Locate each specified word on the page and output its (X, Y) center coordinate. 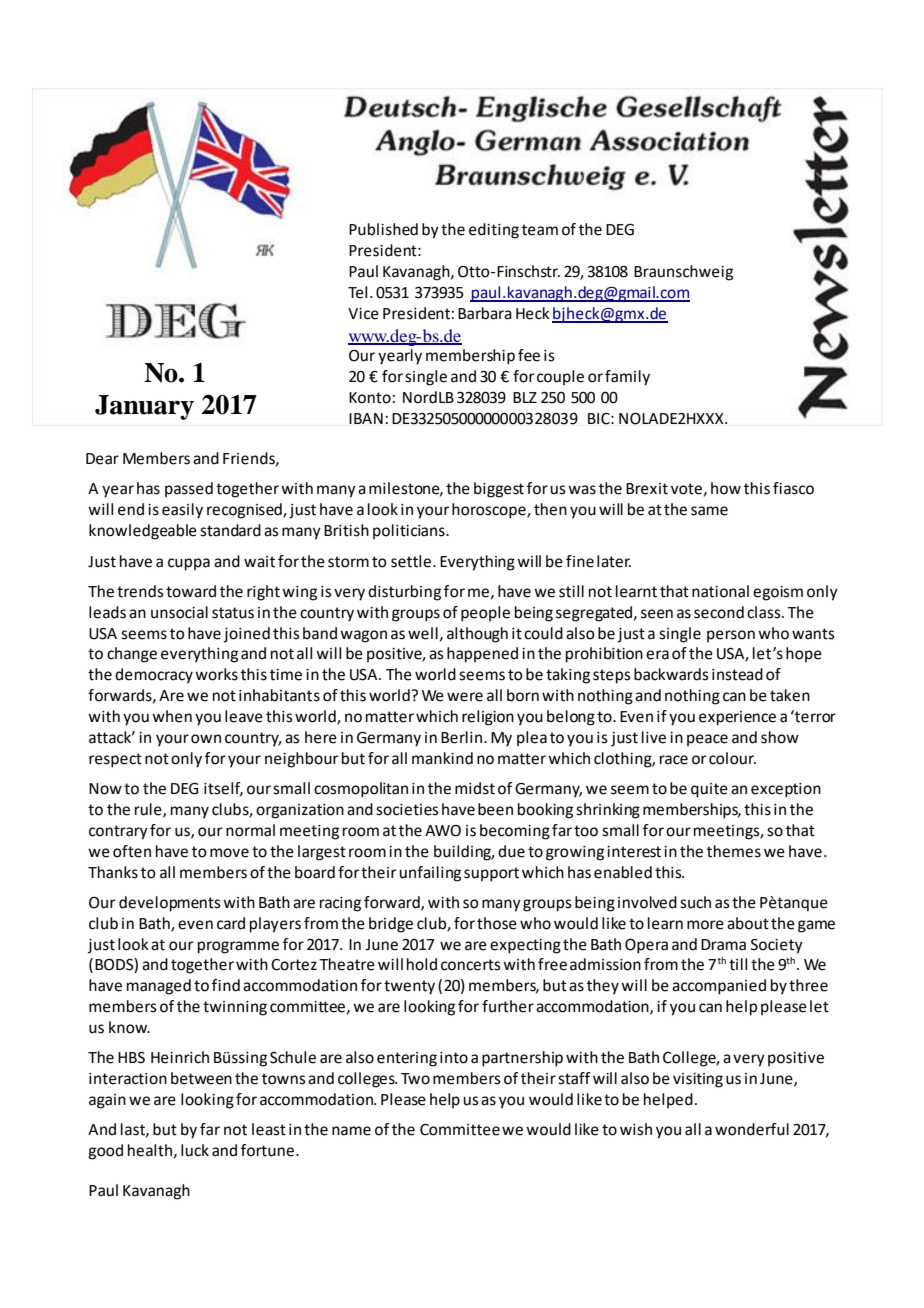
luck (195, 1150)
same (709, 511)
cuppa (189, 564)
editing (494, 231)
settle (412, 561)
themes (734, 851)
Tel (357, 292)
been (495, 809)
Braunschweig (683, 273)
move (229, 853)
